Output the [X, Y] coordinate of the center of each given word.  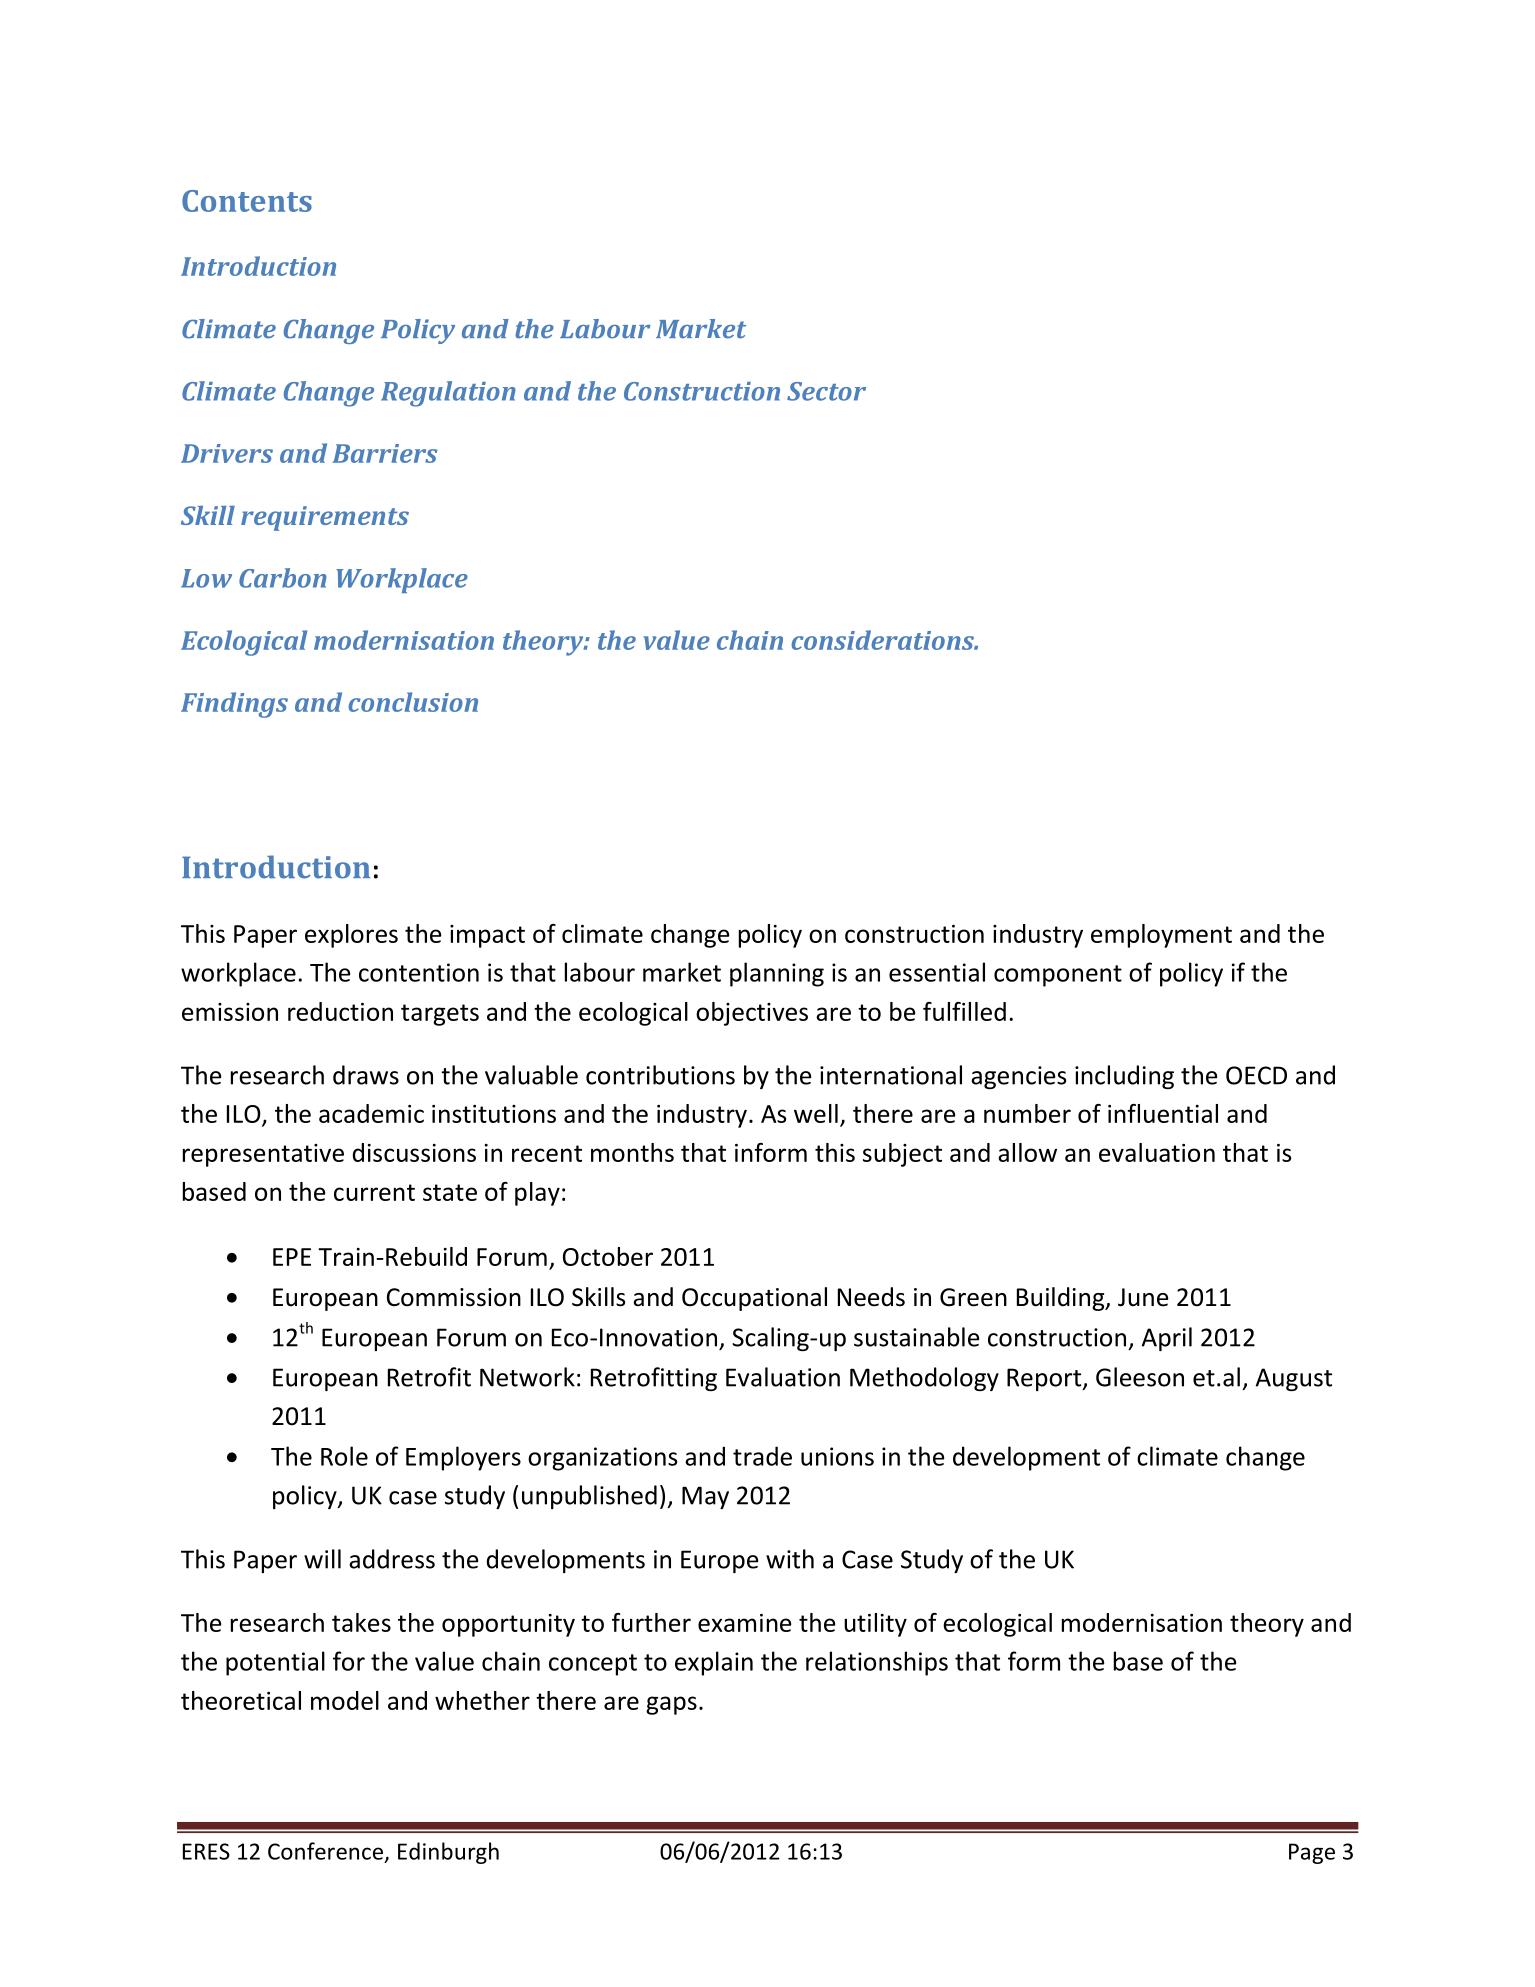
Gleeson [1140, 1377]
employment [1161, 936]
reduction [340, 1011]
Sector [826, 391]
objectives [752, 1014]
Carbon [283, 578]
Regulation [448, 394]
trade [762, 1456]
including [1124, 1077]
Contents [247, 201]
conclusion [413, 702]
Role [344, 1456]
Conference [325, 1851]
